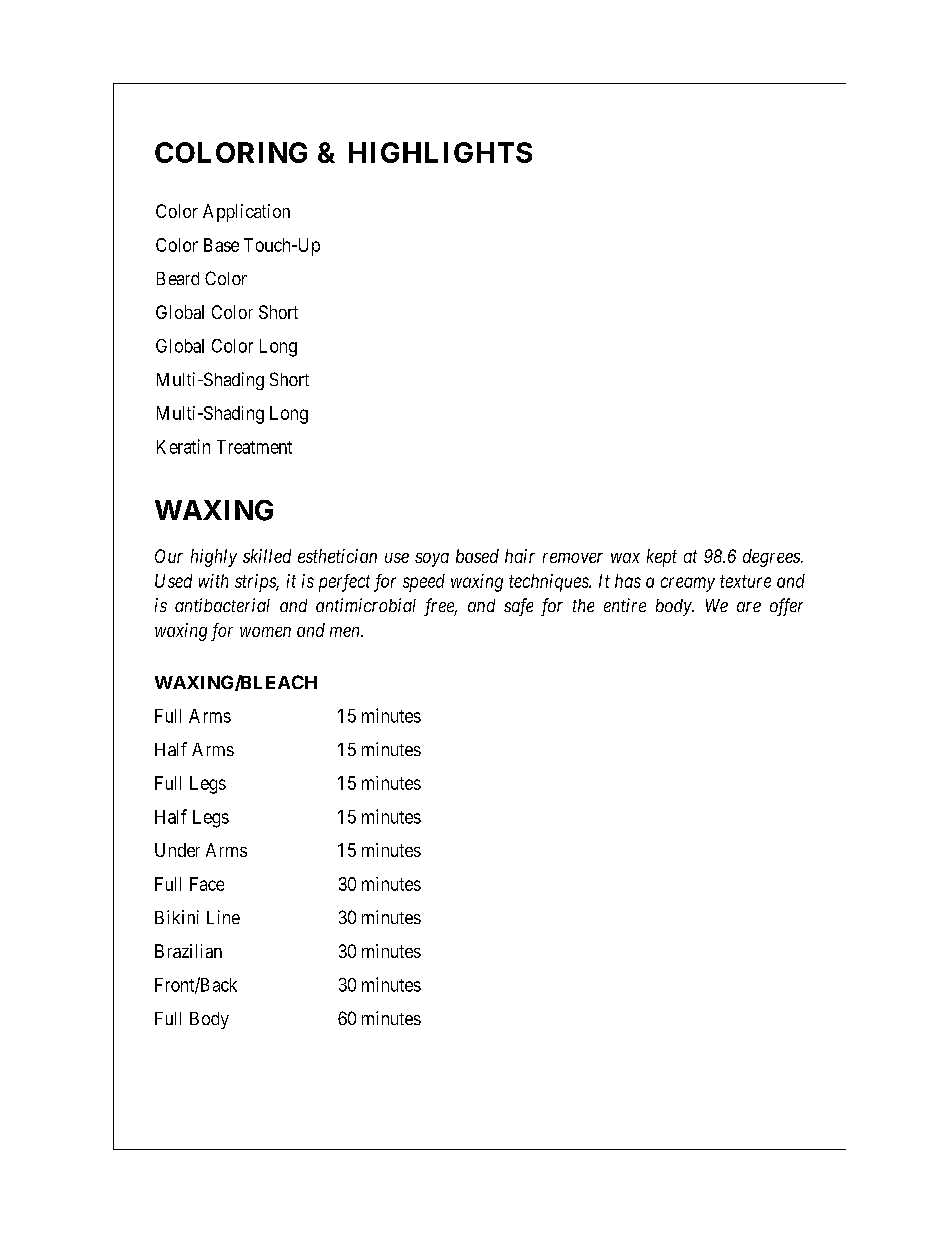  What do you see at coordinates (662, 558) in the image?
I see `kept` at bounding box center [662, 558].
